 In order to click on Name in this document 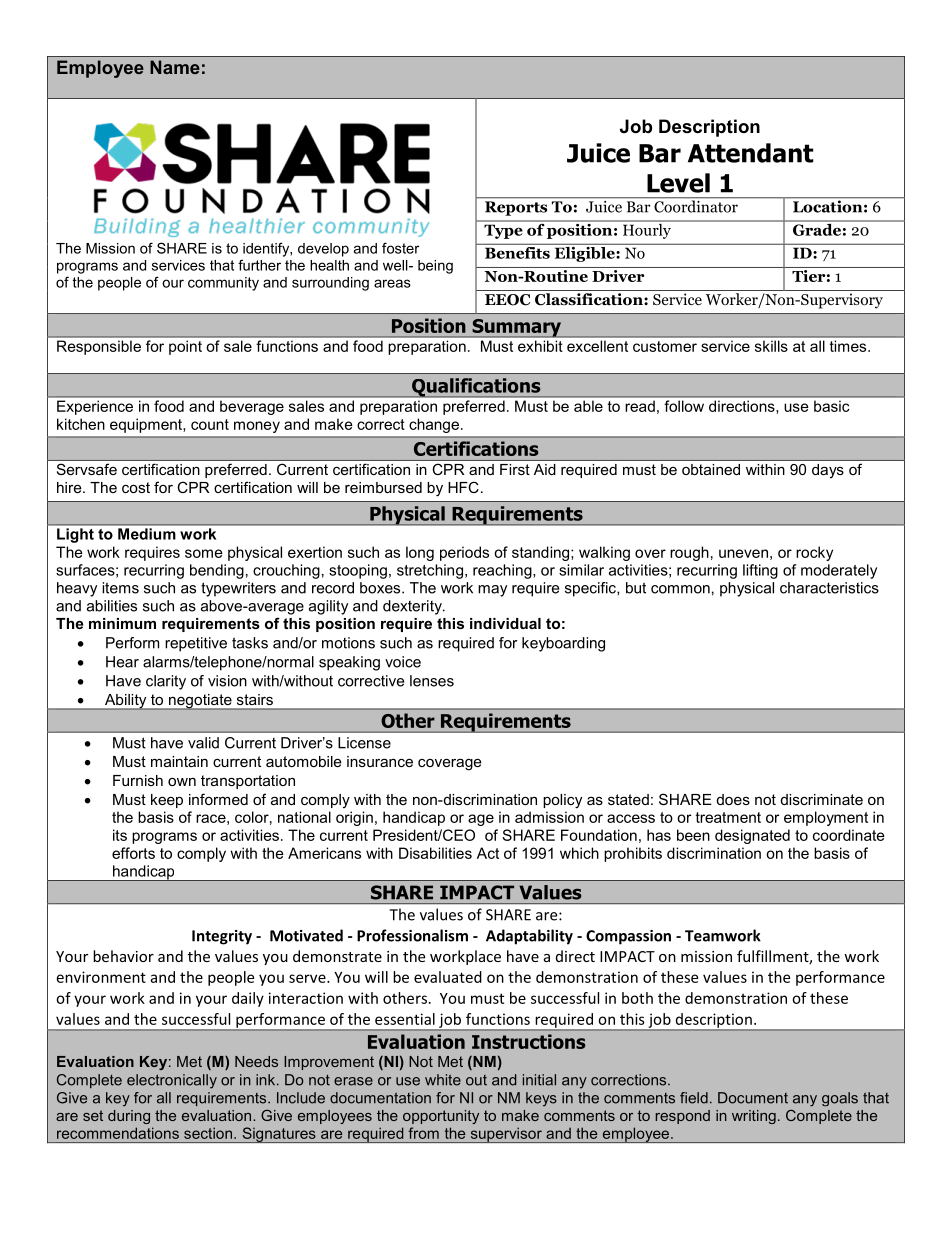, I will do `click(175, 67)`.
